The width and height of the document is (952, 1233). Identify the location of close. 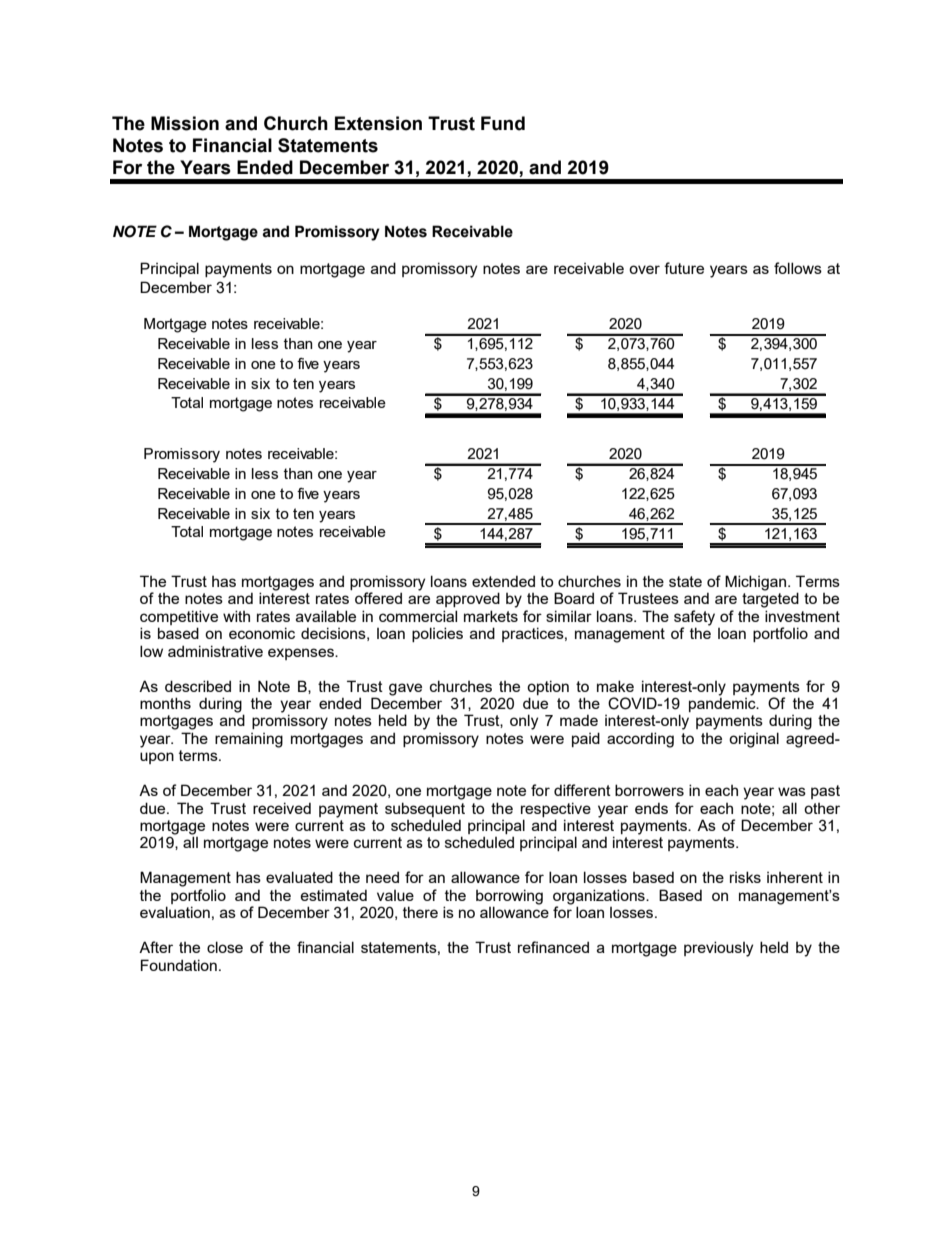
(225, 947).
